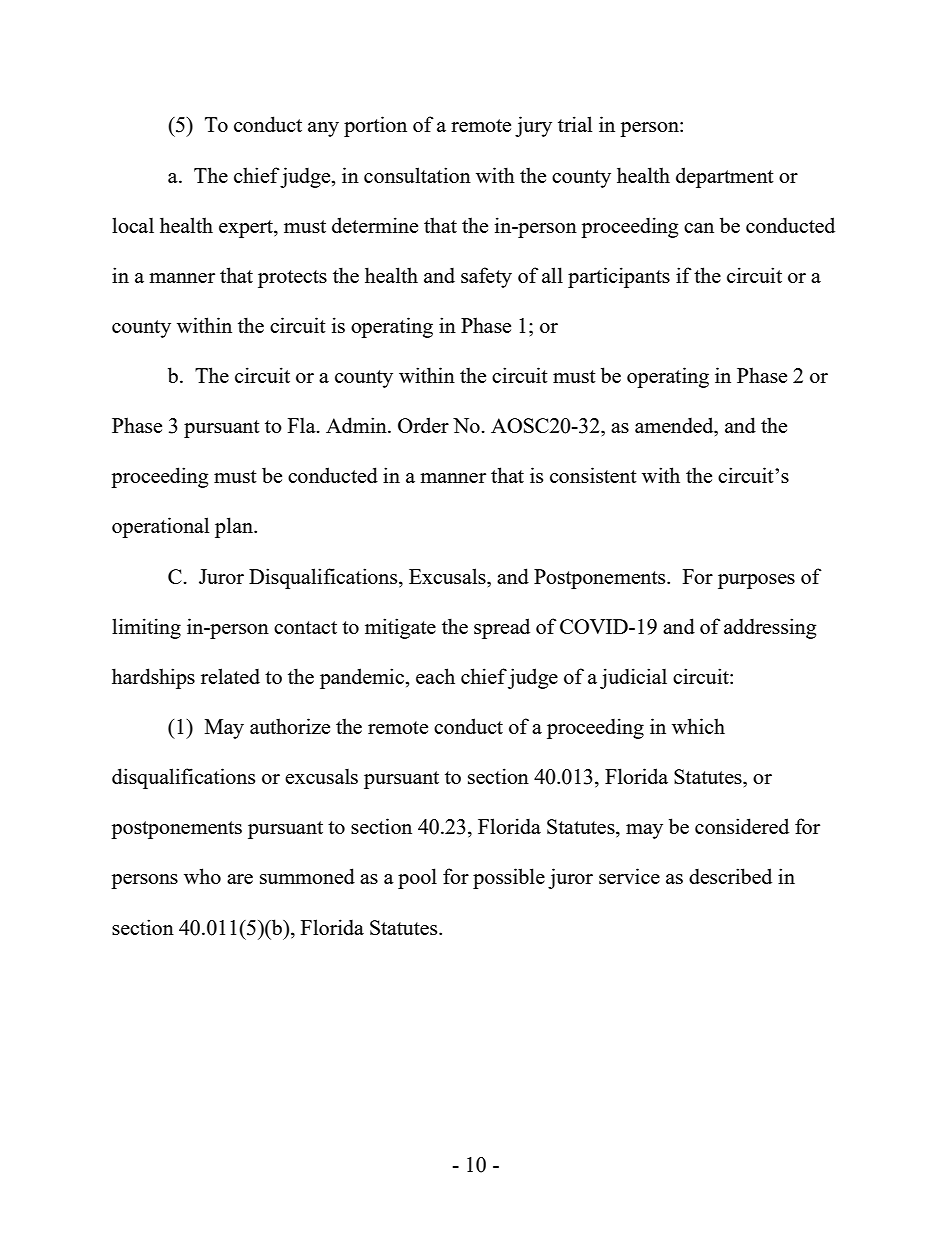 This screenshot has width=952, height=1233. Describe the element at coordinates (417, 175) in the screenshot. I see `consultation` at that location.
